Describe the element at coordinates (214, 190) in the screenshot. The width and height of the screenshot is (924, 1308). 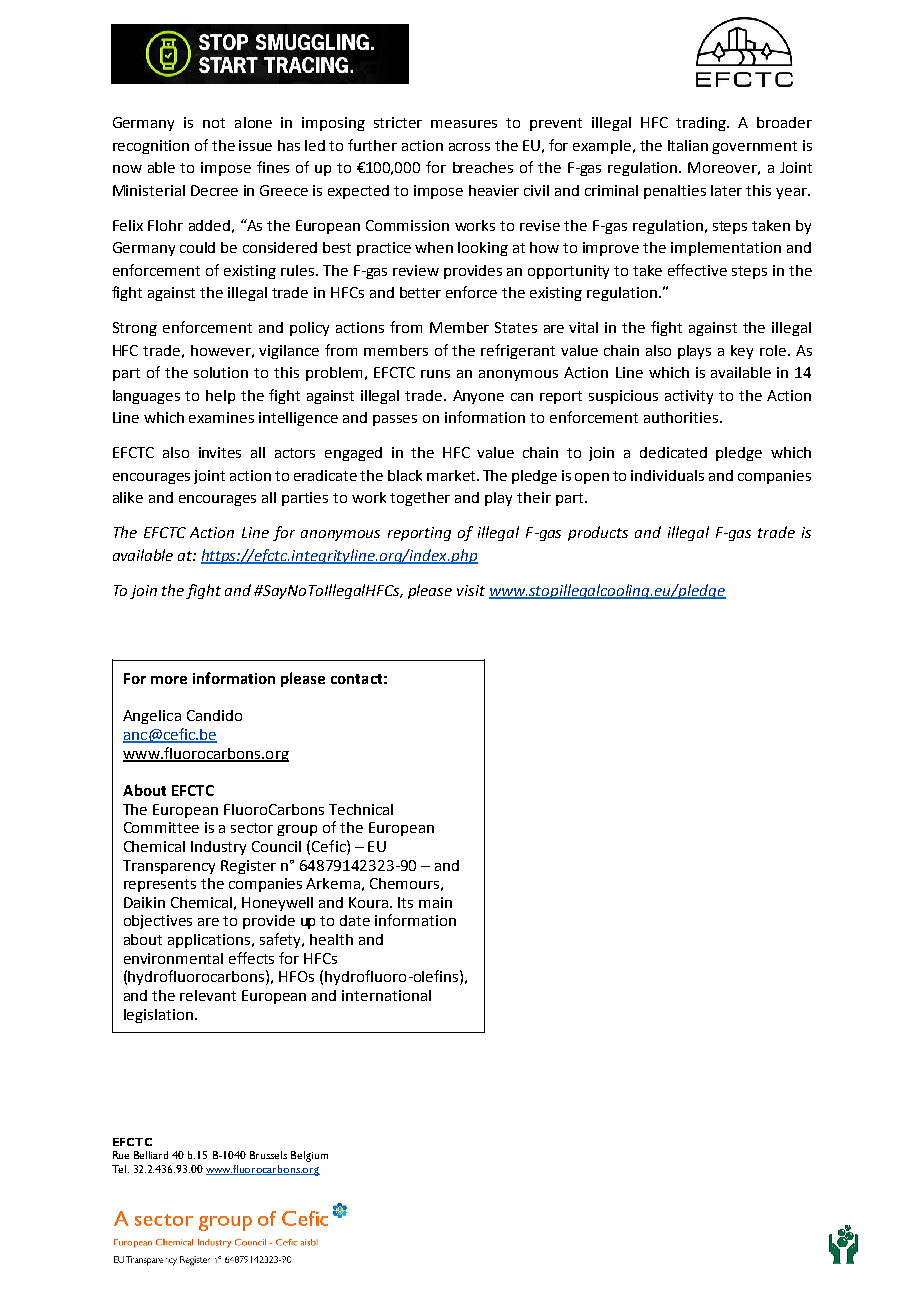
I see `Decree` at that location.
